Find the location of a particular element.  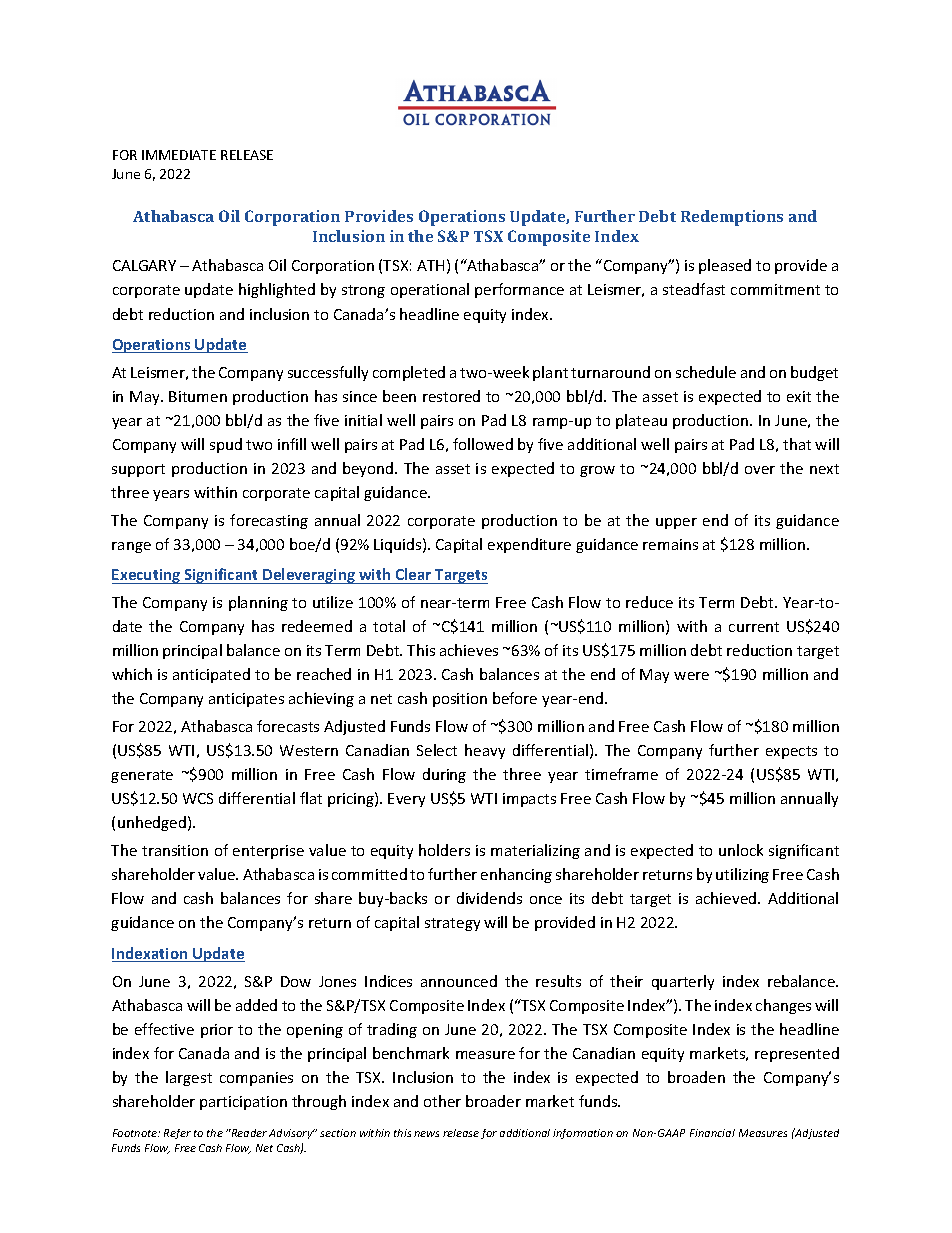

performance is located at coordinates (519, 290).
